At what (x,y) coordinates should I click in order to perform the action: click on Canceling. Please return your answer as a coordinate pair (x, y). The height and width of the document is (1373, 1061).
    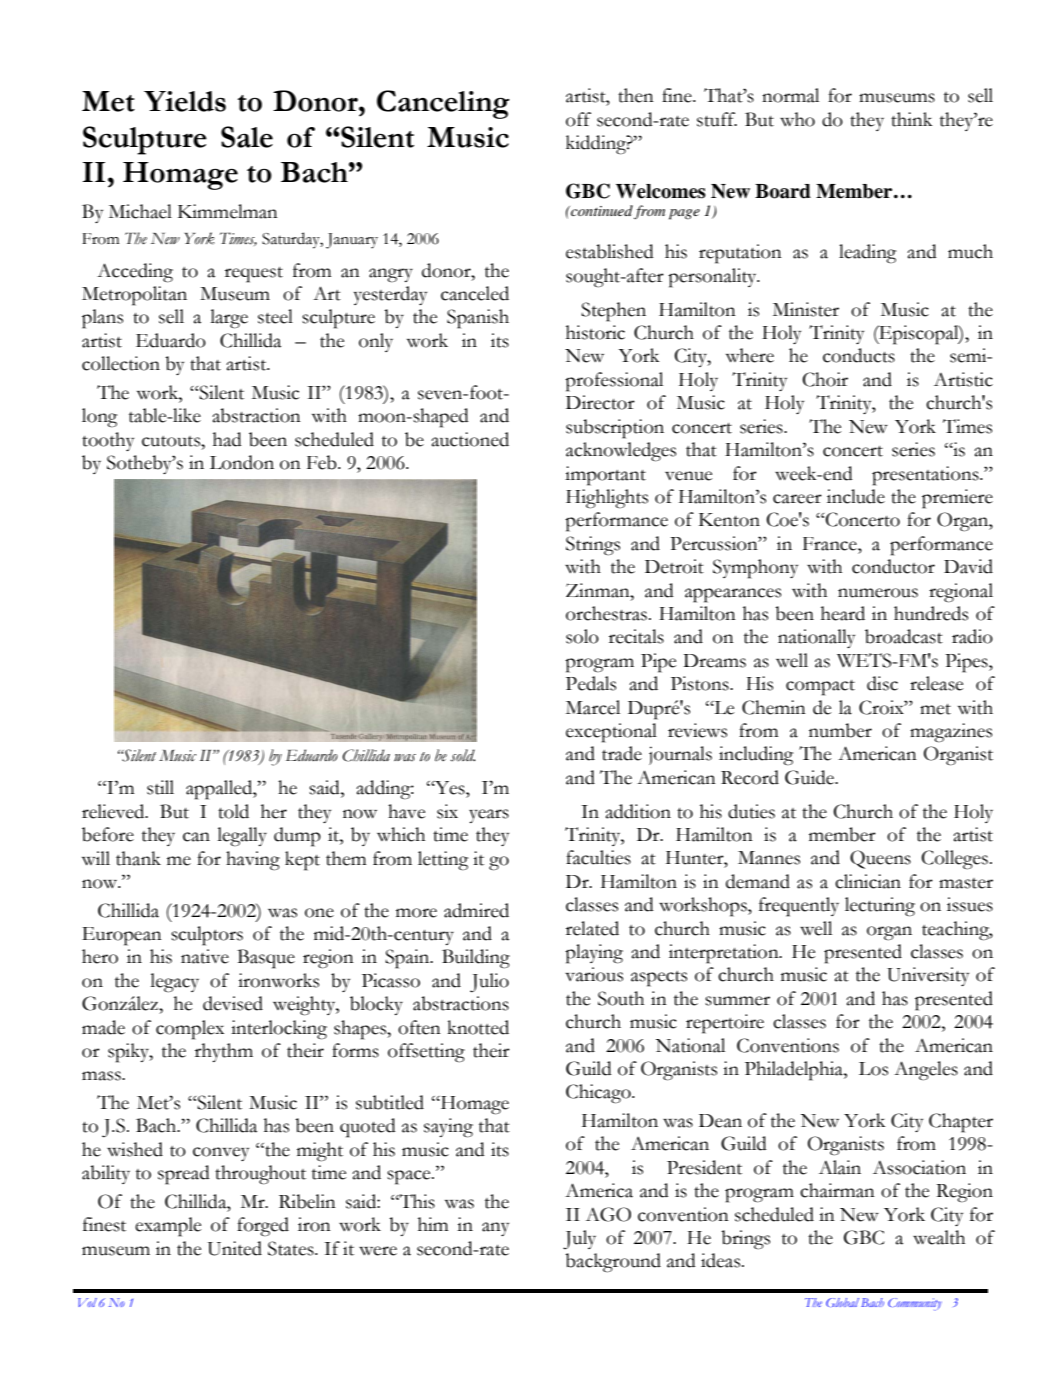
    Looking at the image, I should click on (443, 104).
